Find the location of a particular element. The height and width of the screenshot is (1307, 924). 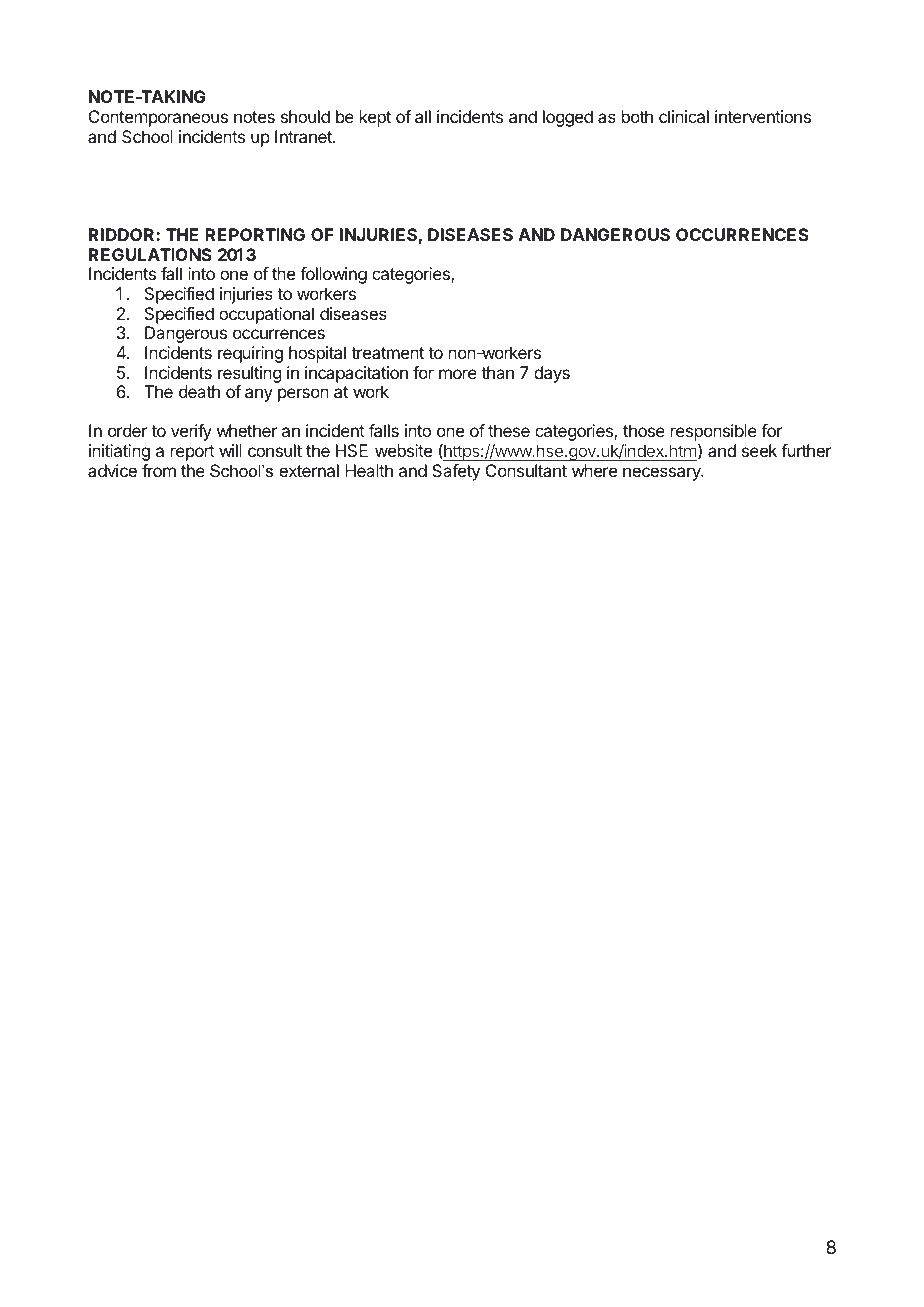

Safety is located at coordinates (456, 472).
